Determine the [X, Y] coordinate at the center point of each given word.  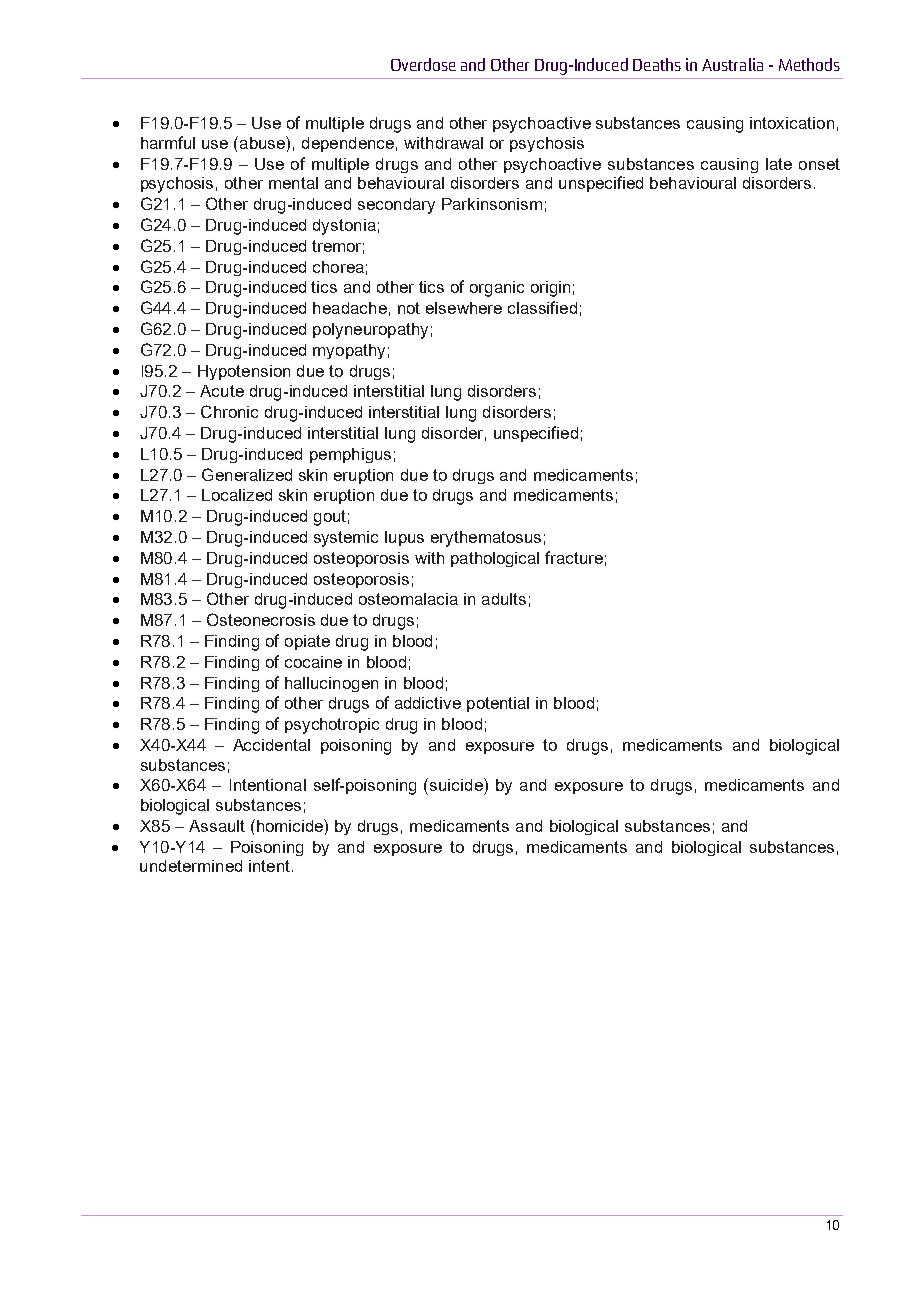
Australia [732, 64]
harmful [168, 142]
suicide [457, 784]
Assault [217, 826]
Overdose [423, 64]
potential [498, 704]
